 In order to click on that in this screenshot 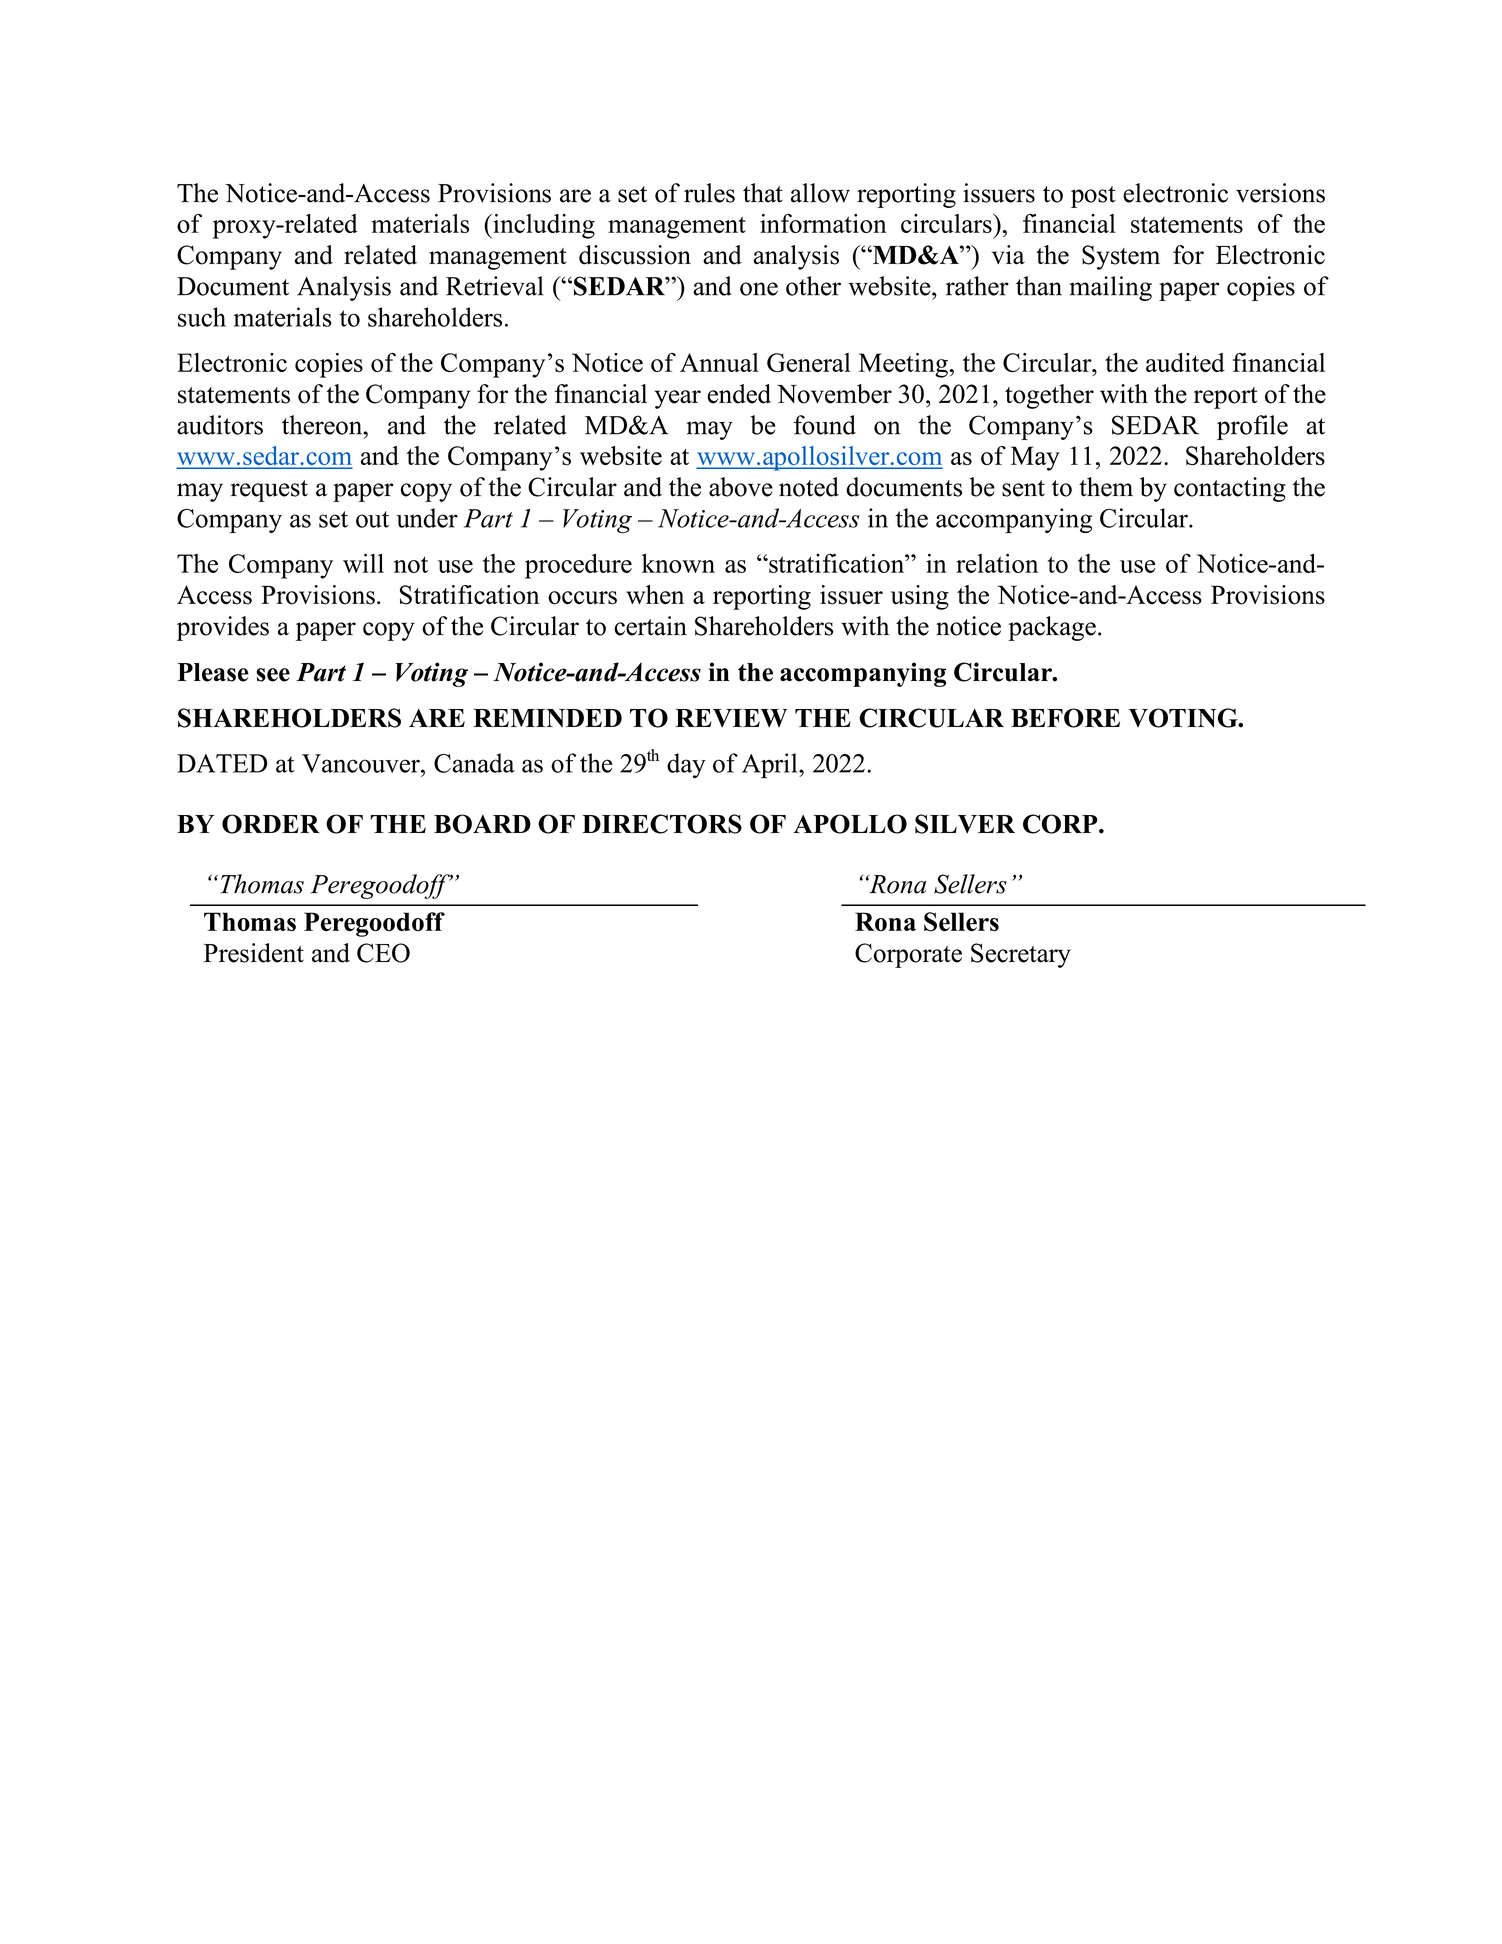, I will do `click(763, 193)`.
